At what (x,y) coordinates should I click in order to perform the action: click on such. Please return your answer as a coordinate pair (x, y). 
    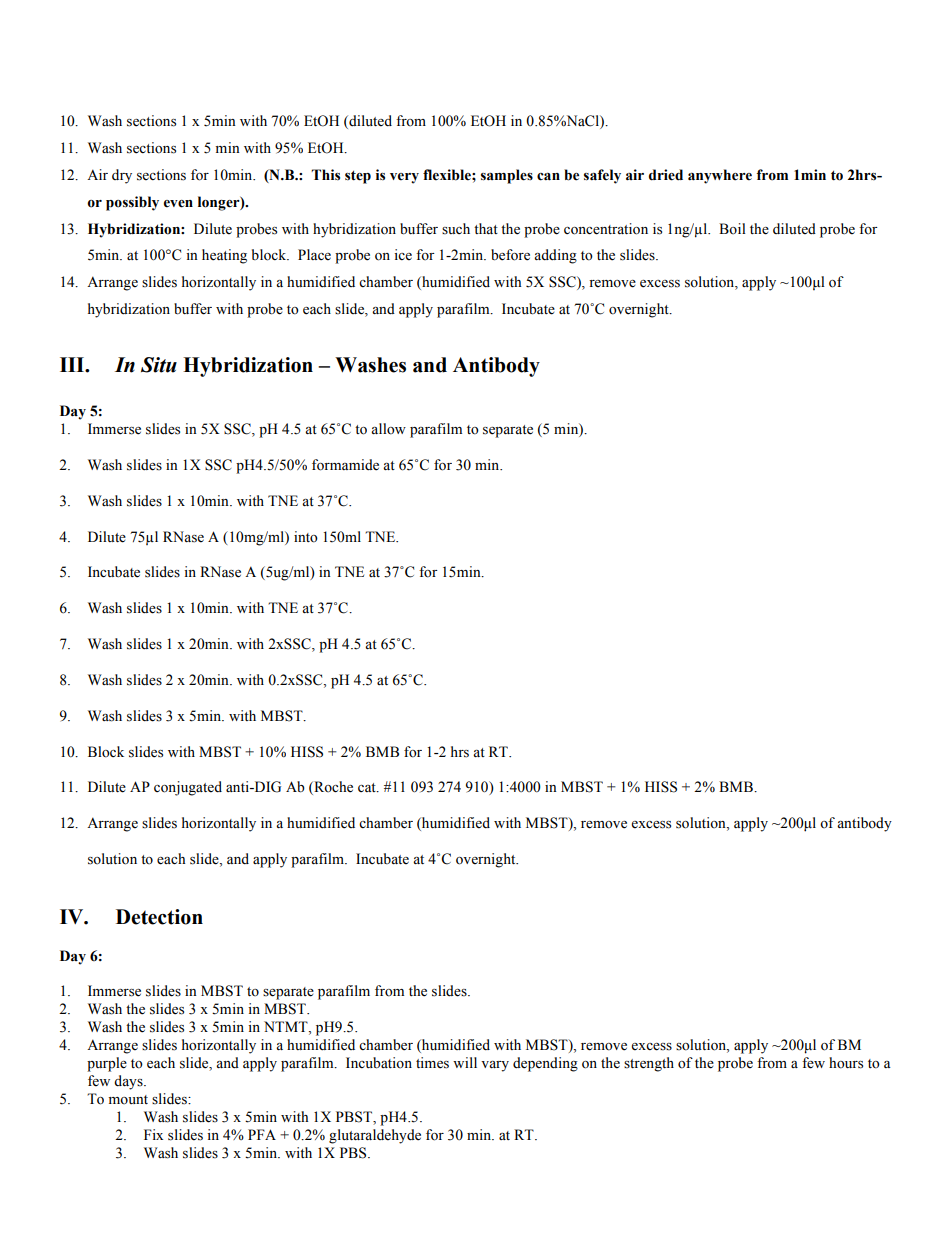
    Looking at the image, I should click on (456, 229).
